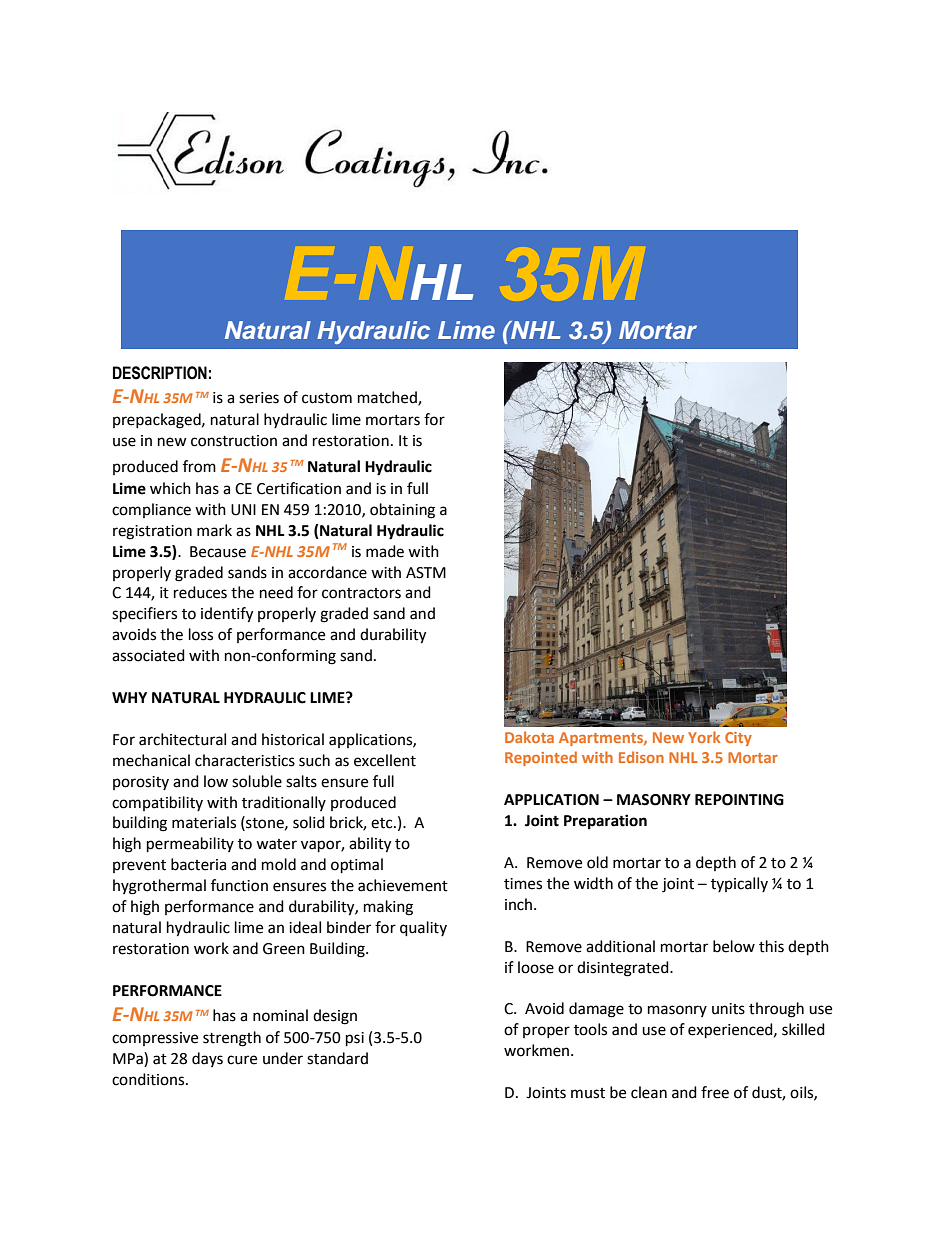 The height and width of the screenshot is (1233, 952). Describe the element at coordinates (715, 1092) in the screenshot. I see `free` at that location.
